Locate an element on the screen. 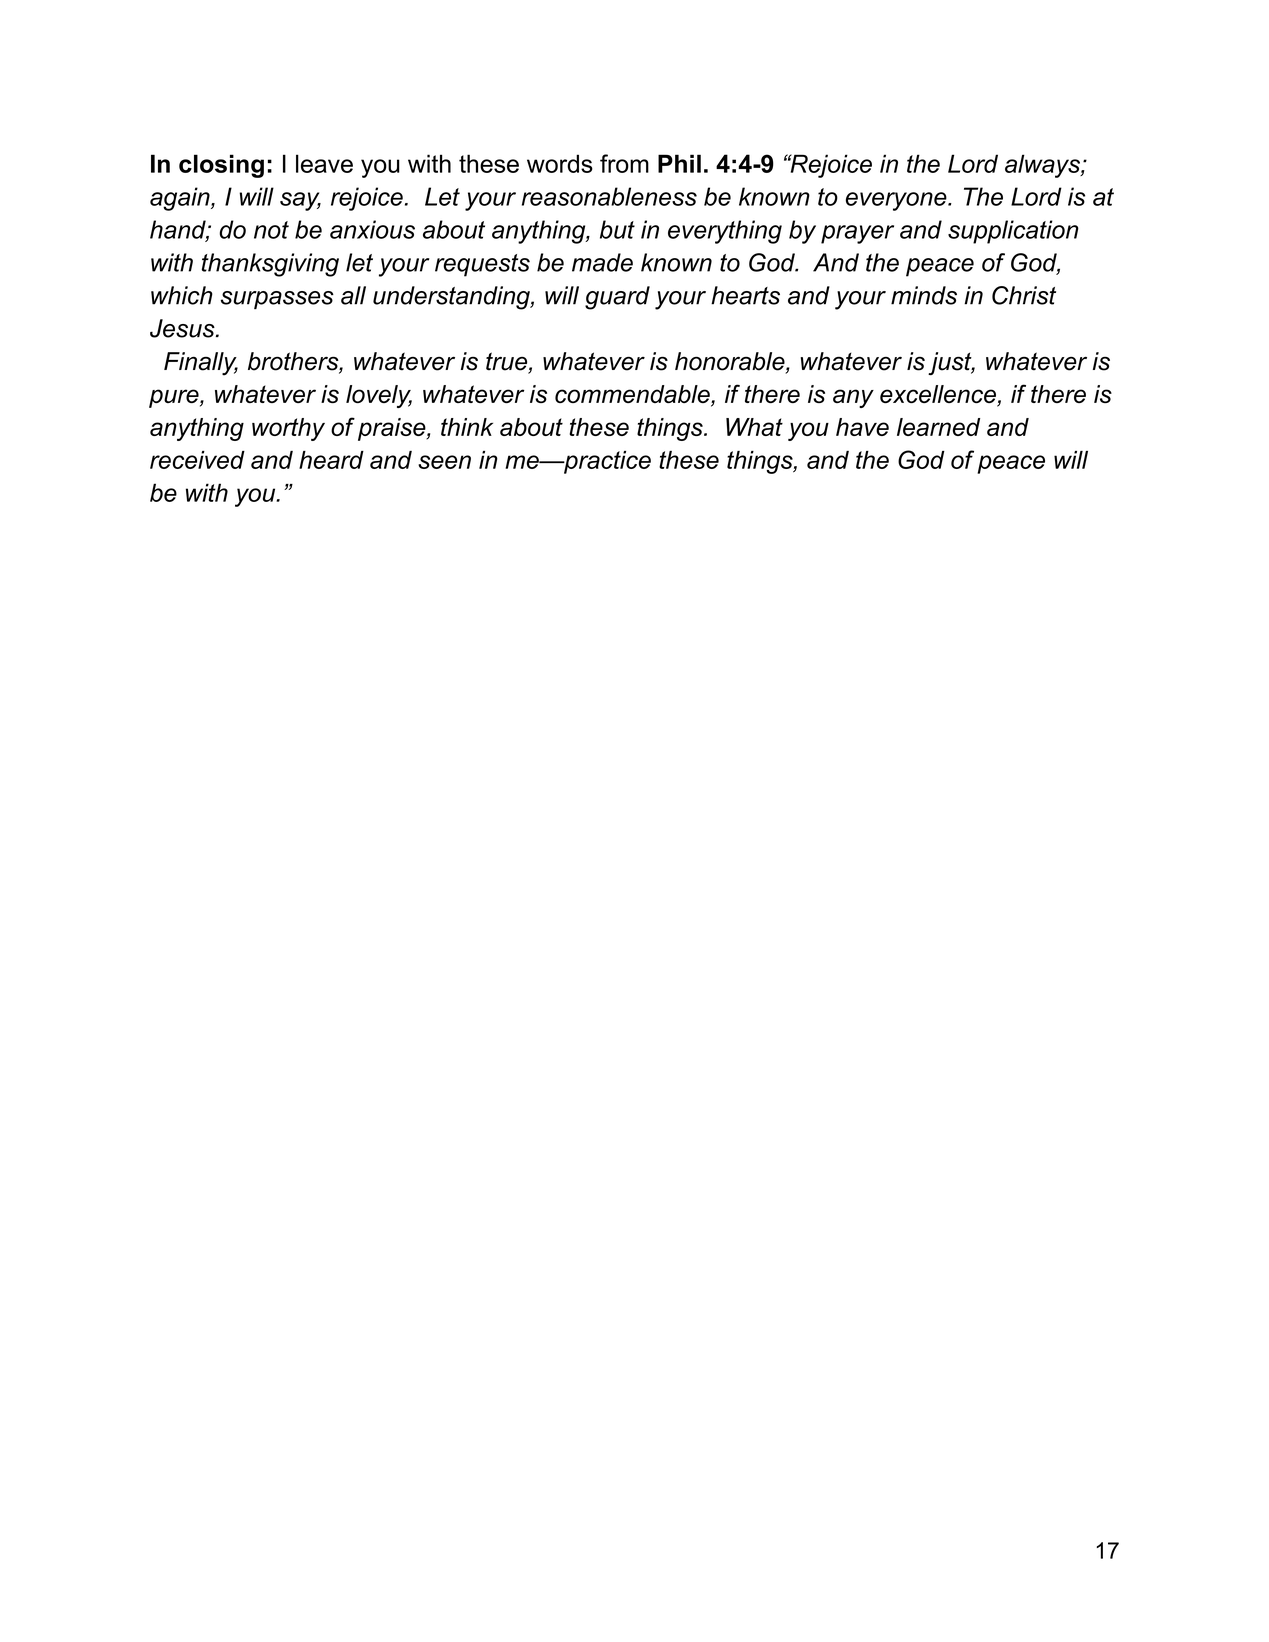  heard is located at coordinates (331, 460).
